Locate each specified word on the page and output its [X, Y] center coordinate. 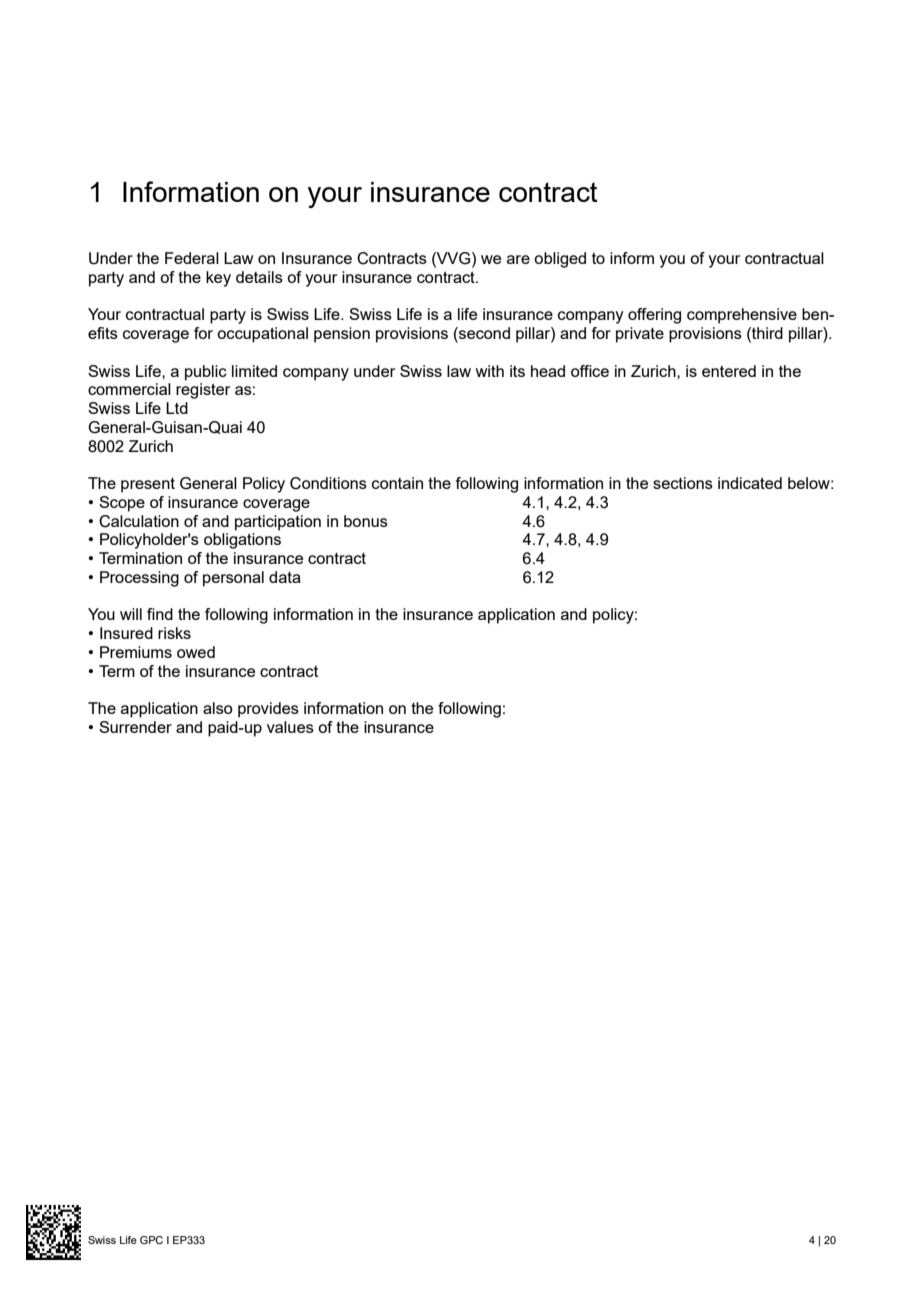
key [218, 279]
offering [654, 316]
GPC [151, 1240]
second [483, 334]
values [290, 727]
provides [268, 710]
